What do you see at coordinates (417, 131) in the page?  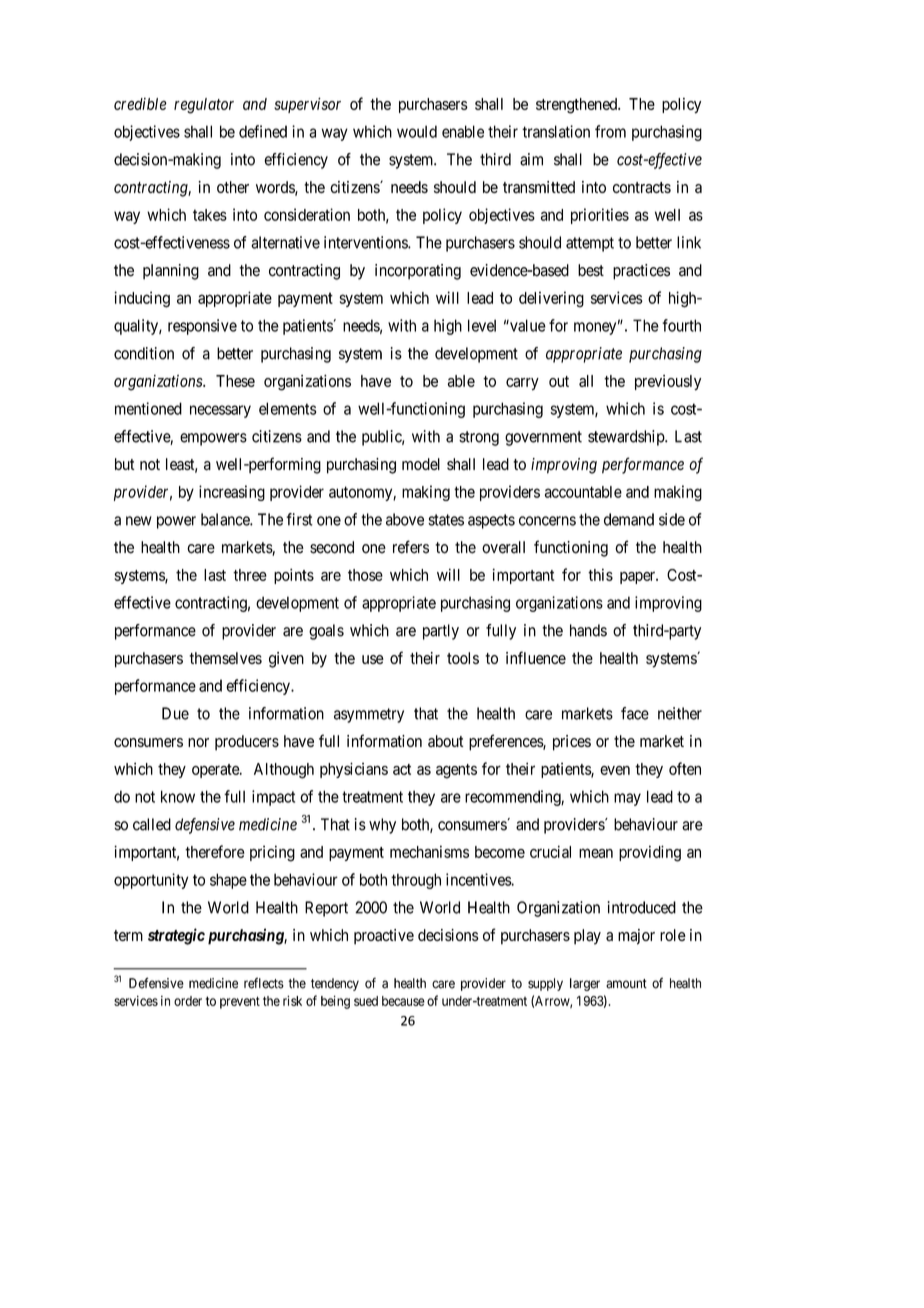 I see `would` at bounding box center [417, 131].
